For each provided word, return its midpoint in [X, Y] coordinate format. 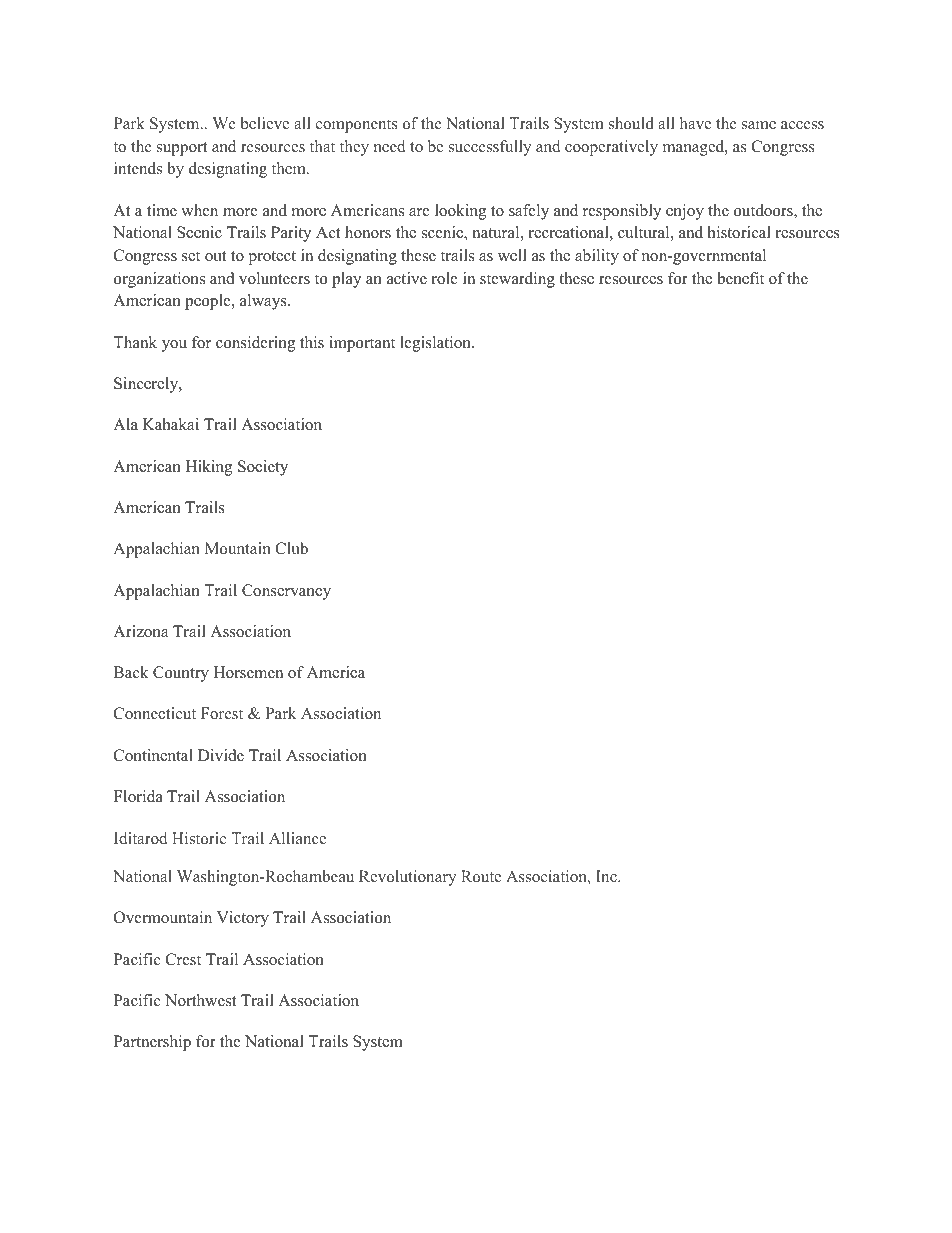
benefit [740, 278]
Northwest [200, 1000]
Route [481, 876]
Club [291, 548]
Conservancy [286, 592]
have [695, 123]
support [182, 149]
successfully [490, 148]
